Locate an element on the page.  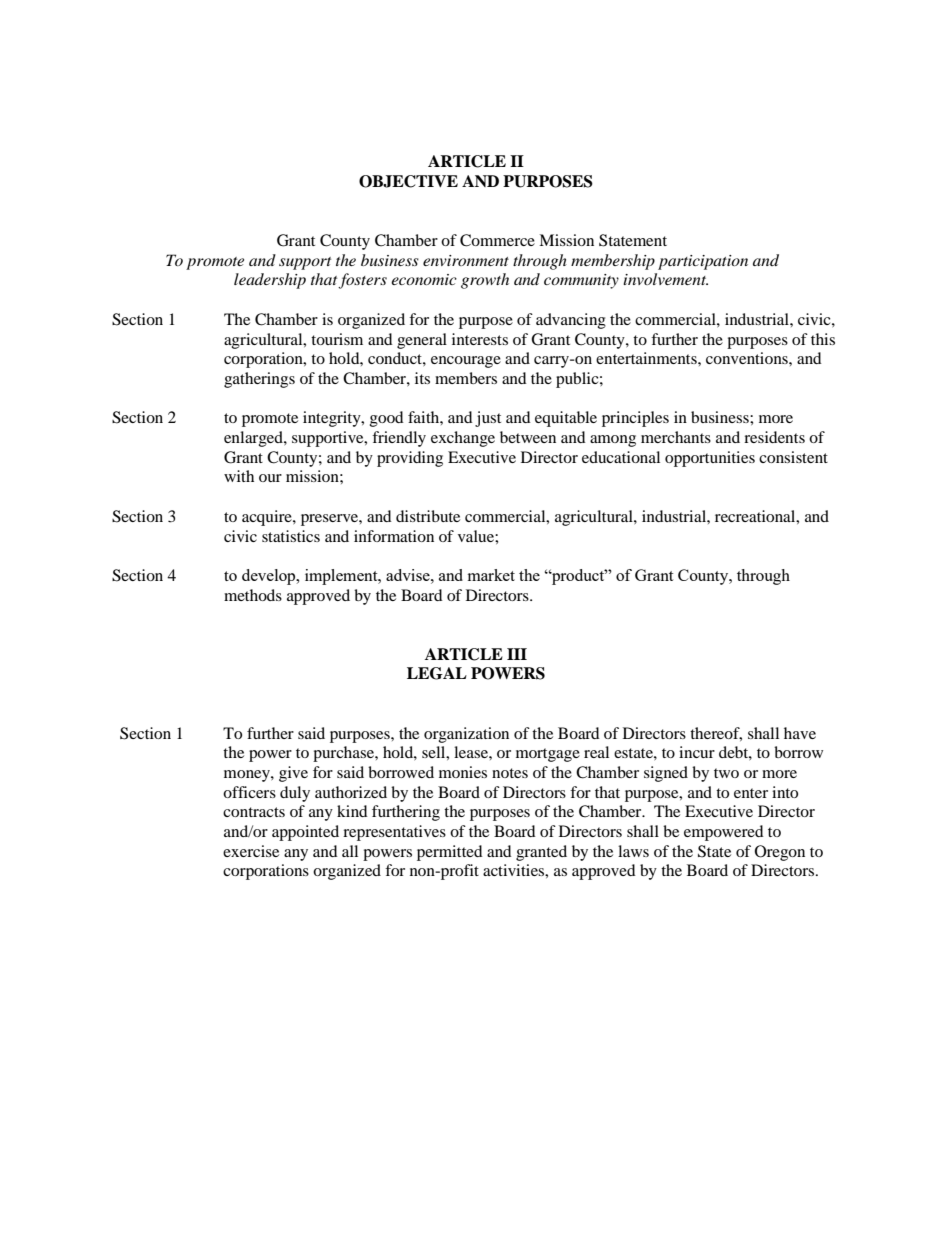
participation is located at coordinates (703, 262).
